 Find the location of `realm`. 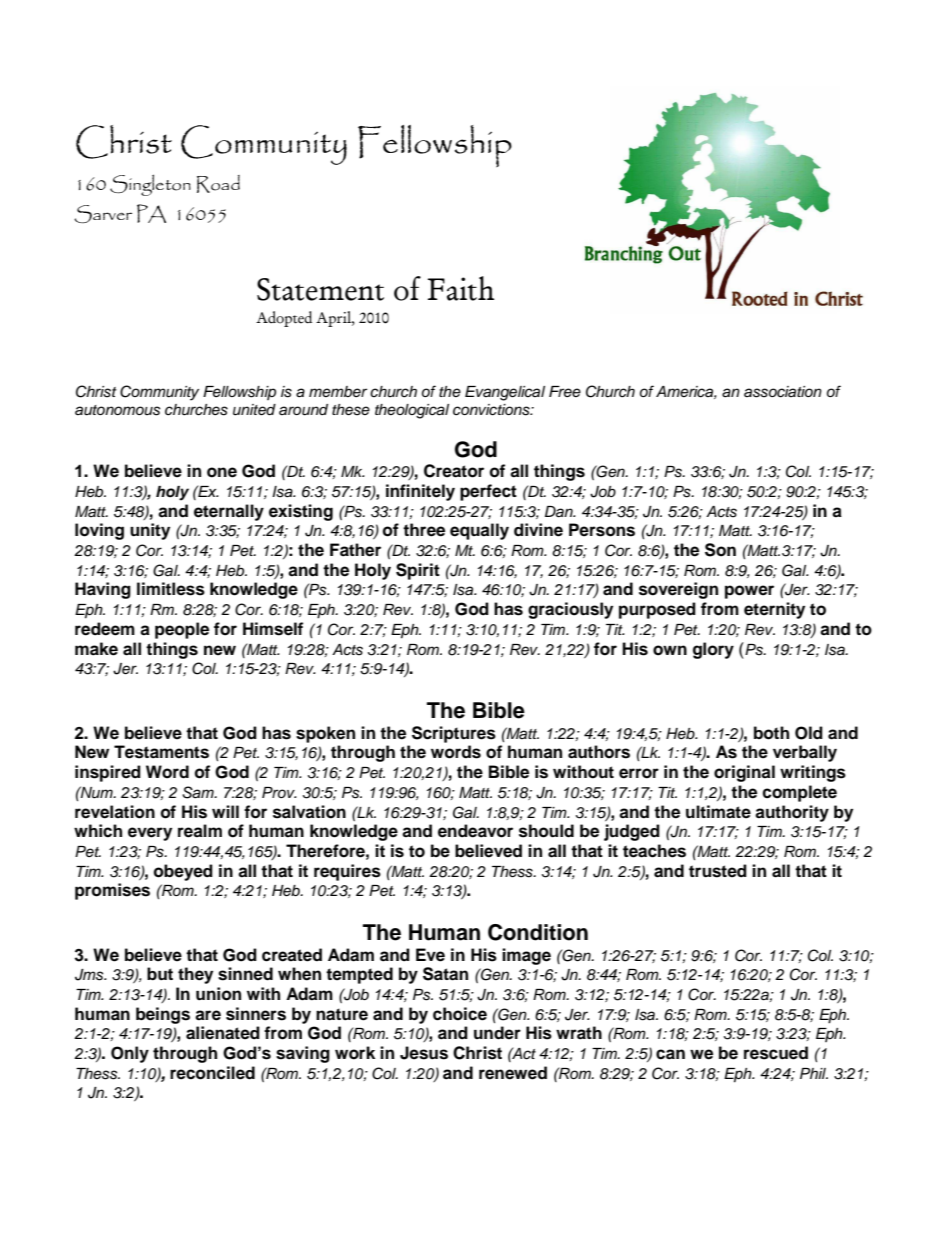

realm is located at coordinates (200, 831).
